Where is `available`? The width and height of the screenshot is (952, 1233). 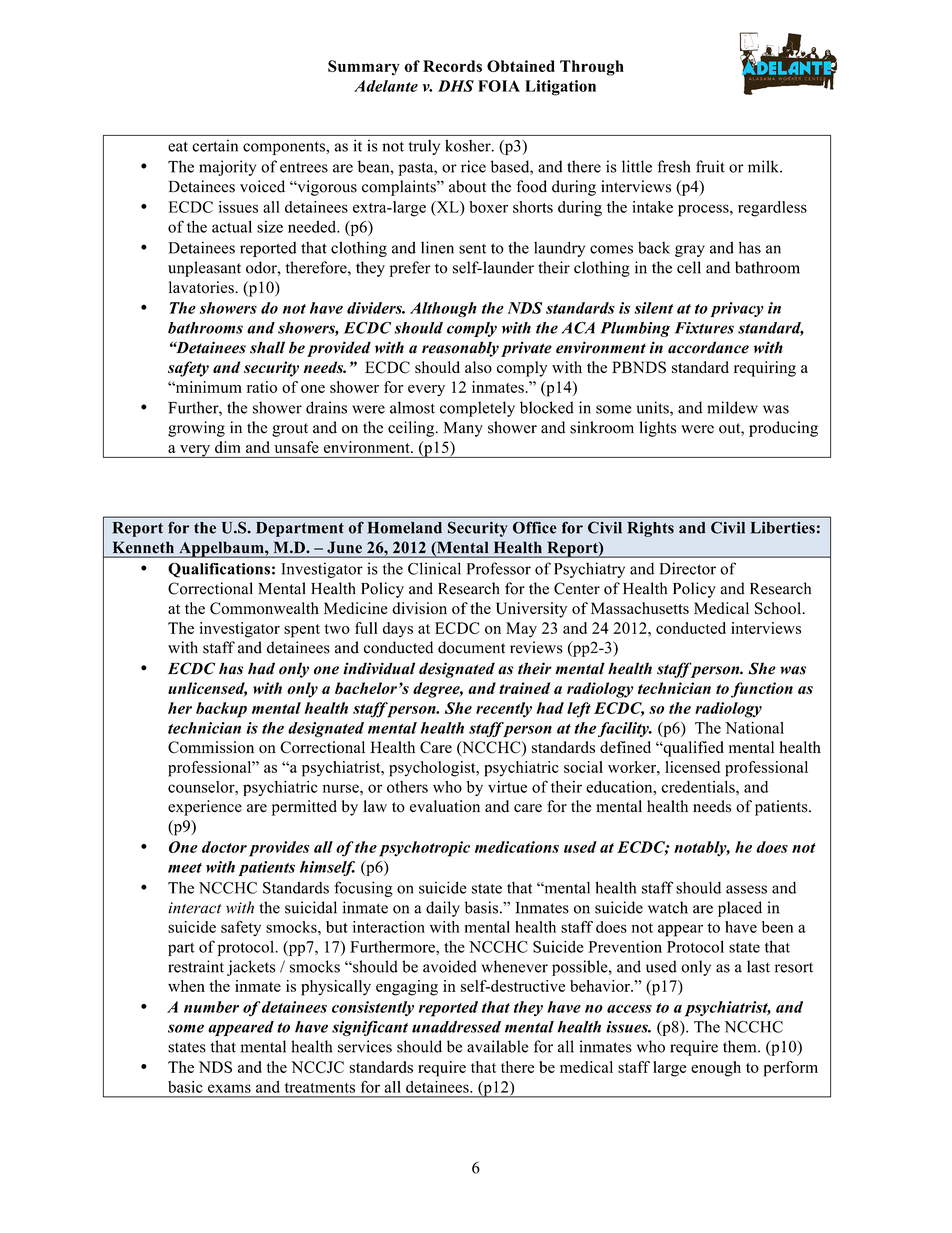
available is located at coordinates (497, 1046).
